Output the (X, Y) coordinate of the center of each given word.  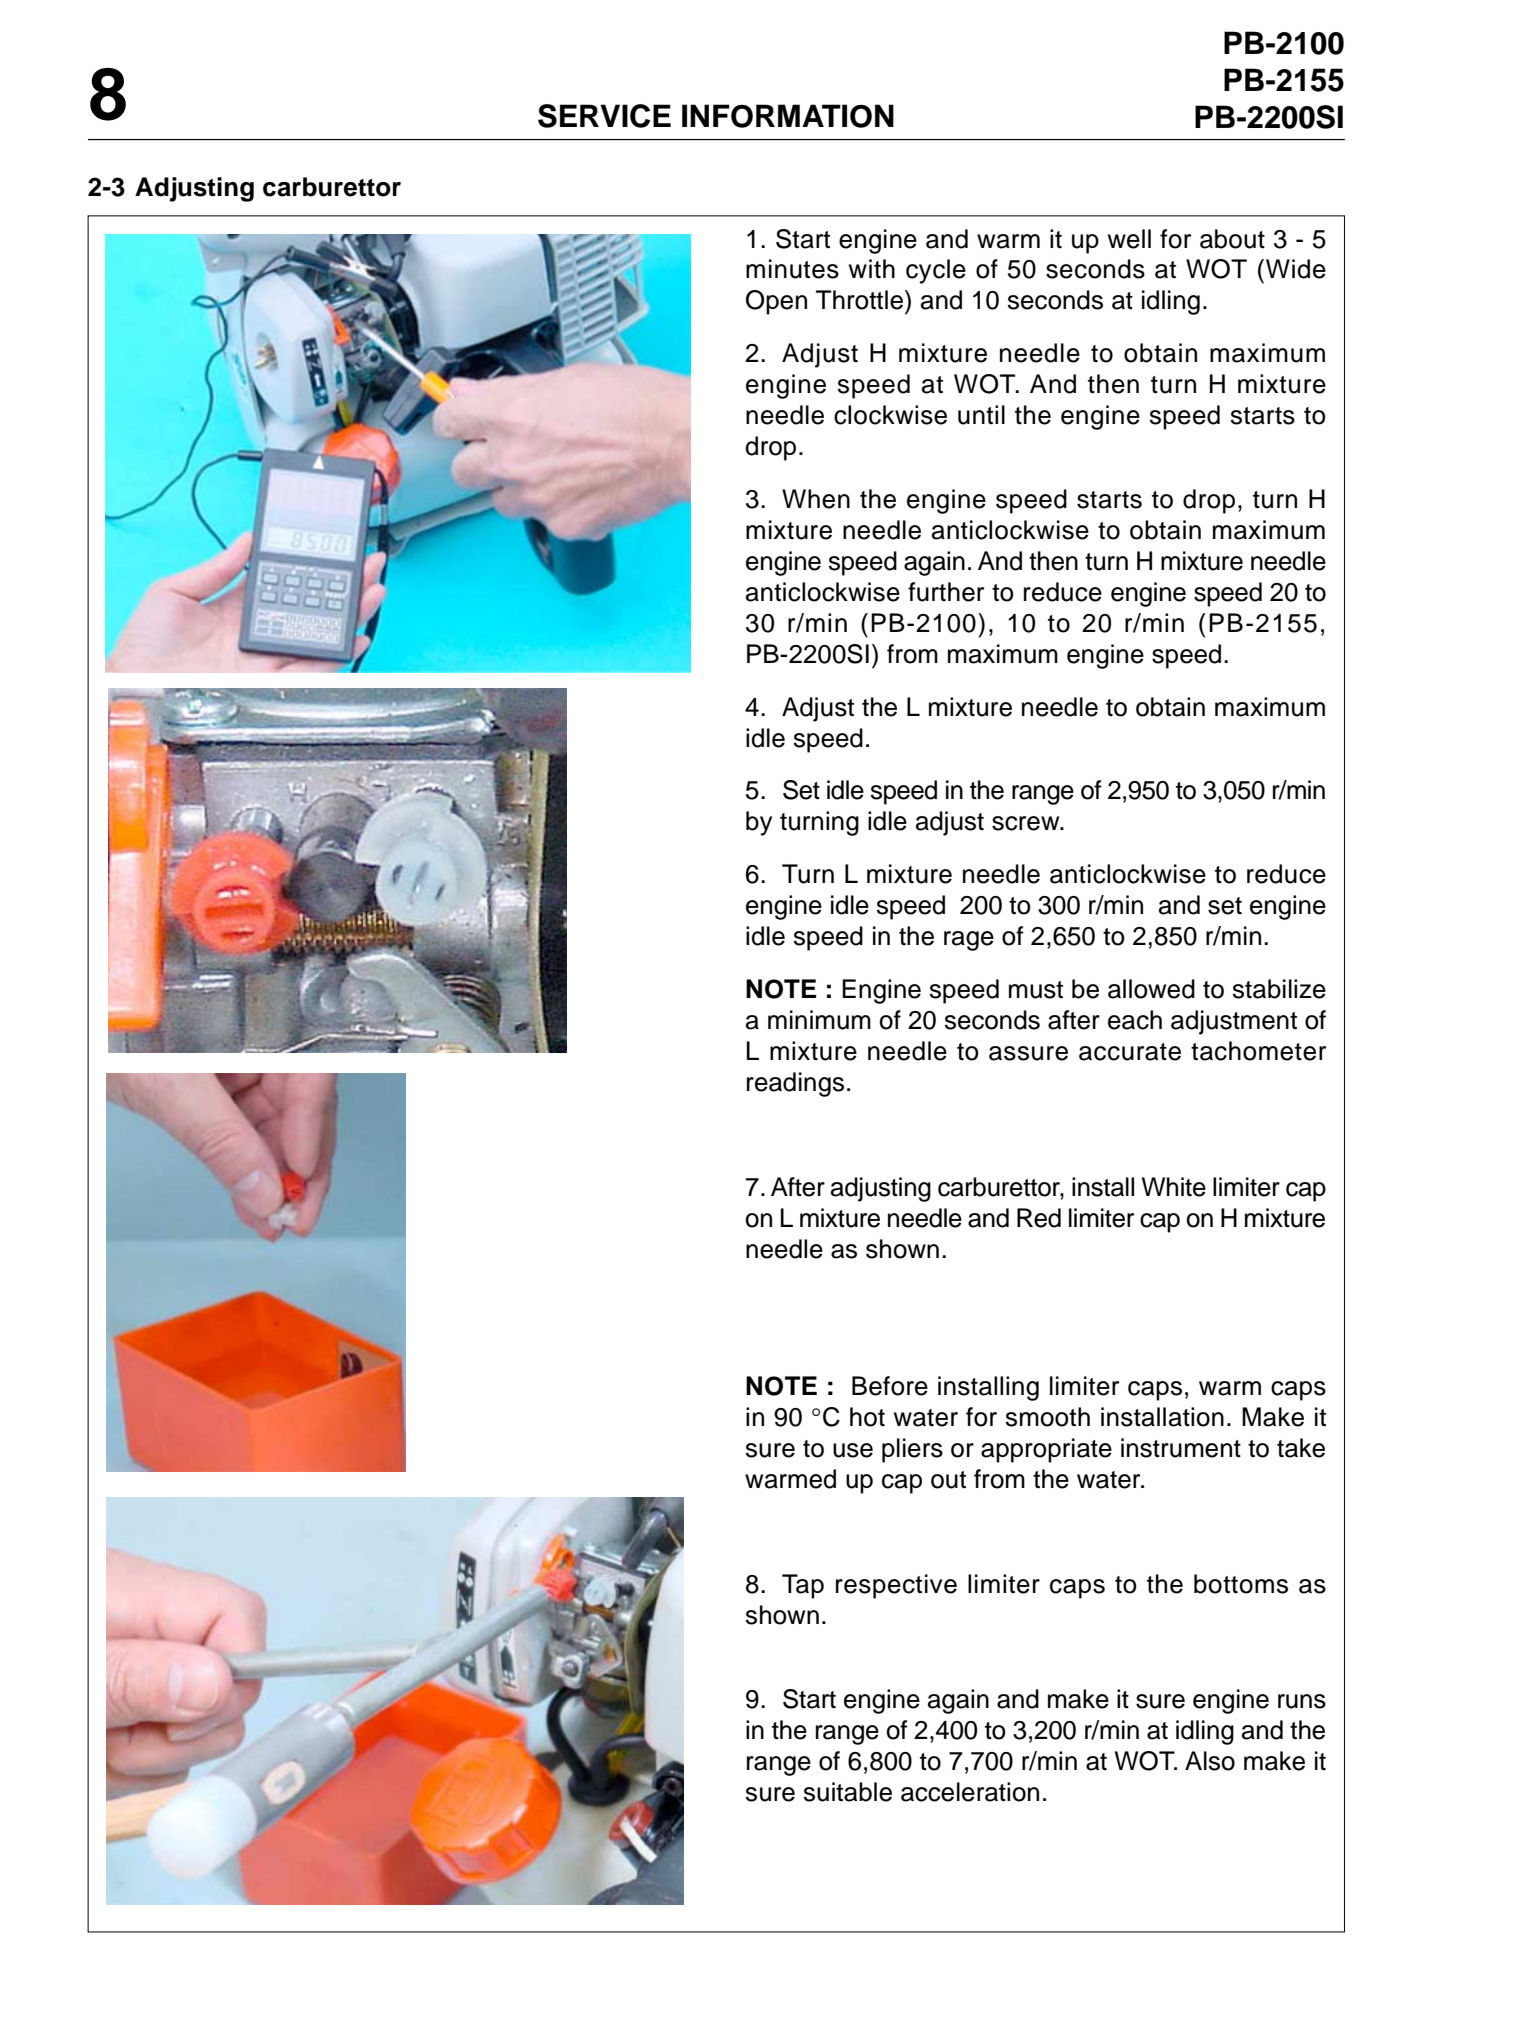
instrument (1181, 1448)
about (1232, 239)
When (816, 499)
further (946, 592)
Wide (1296, 269)
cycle (936, 271)
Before (890, 1386)
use (853, 1450)
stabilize (1279, 989)
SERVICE (604, 116)
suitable (847, 1792)
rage (969, 941)
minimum (819, 1020)
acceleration (970, 1792)
